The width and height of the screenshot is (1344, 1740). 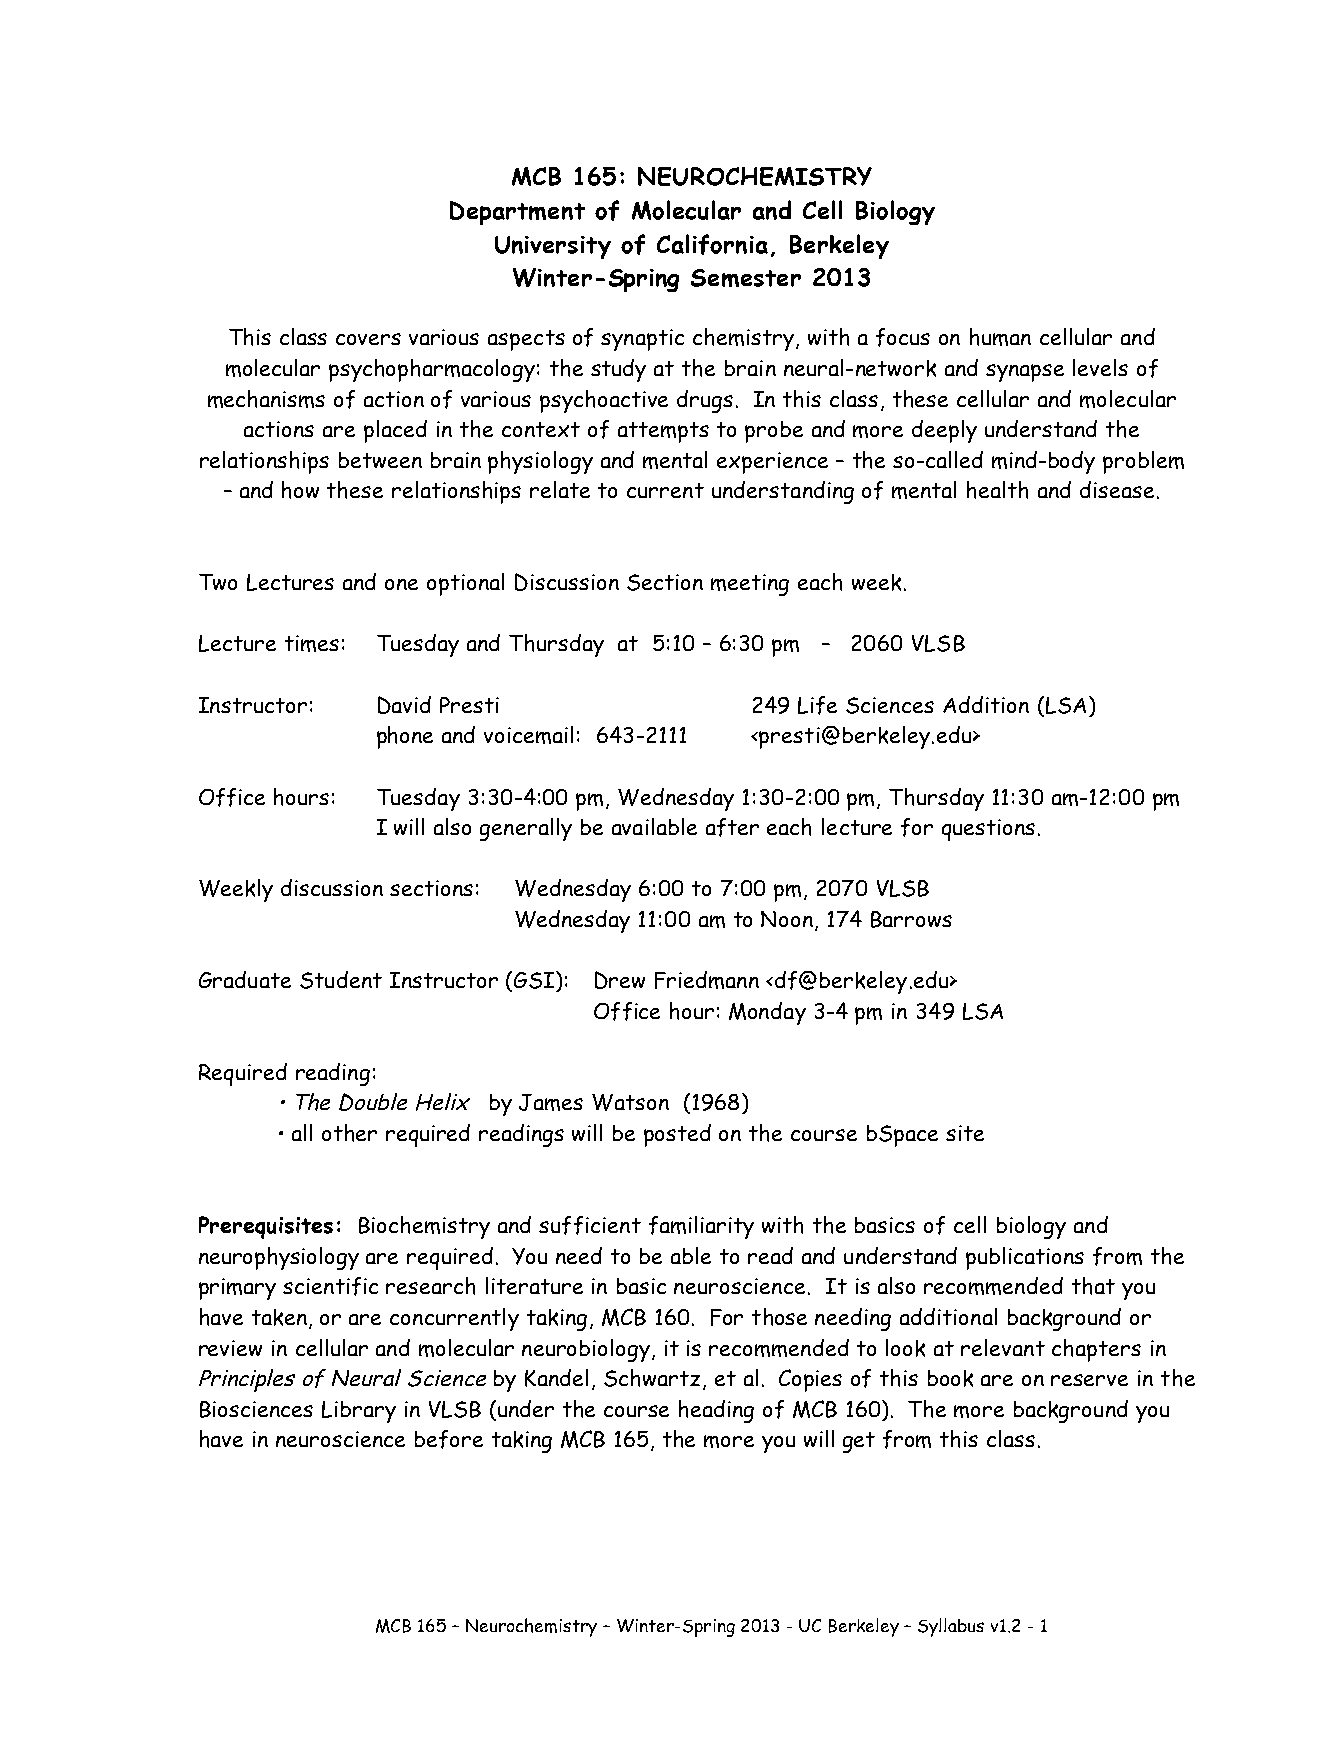 I want to click on California, so click(x=712, y=244).
